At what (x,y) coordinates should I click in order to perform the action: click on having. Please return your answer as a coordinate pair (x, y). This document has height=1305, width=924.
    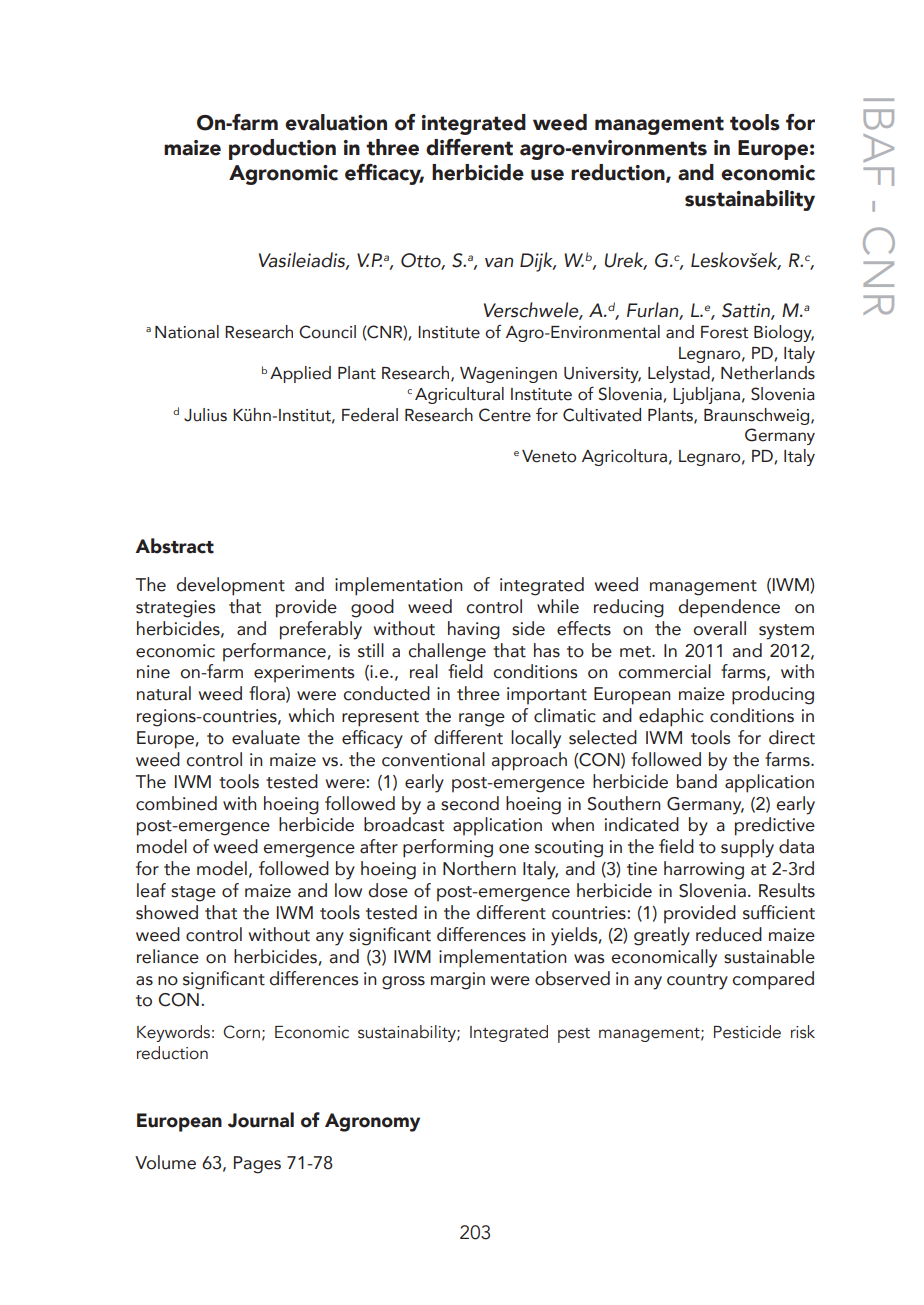
    Looking at the image, I should click on (474, 630).
